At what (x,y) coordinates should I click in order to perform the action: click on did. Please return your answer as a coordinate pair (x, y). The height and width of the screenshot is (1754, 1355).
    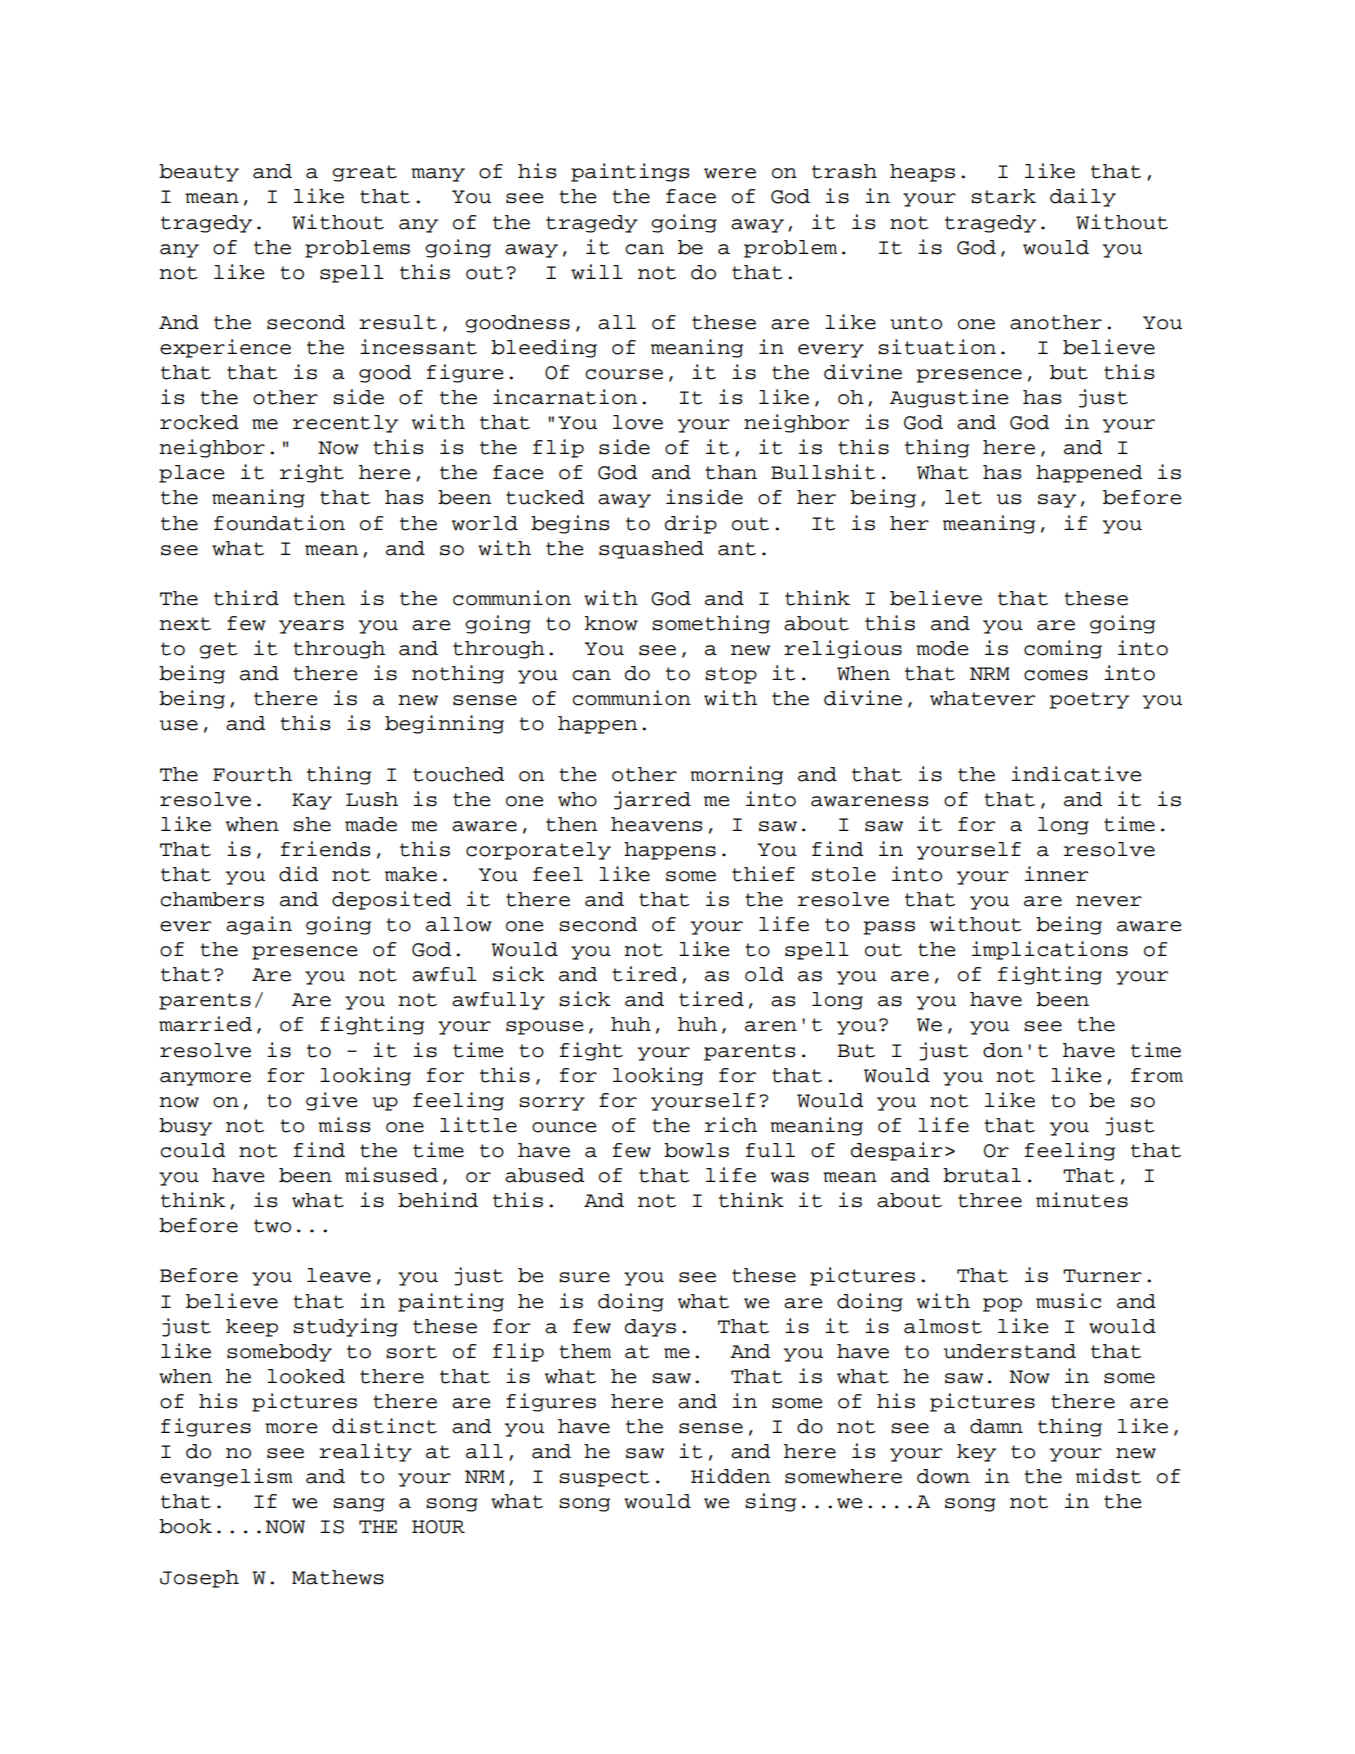
    Looking at the image, I should click on (298, 874).
